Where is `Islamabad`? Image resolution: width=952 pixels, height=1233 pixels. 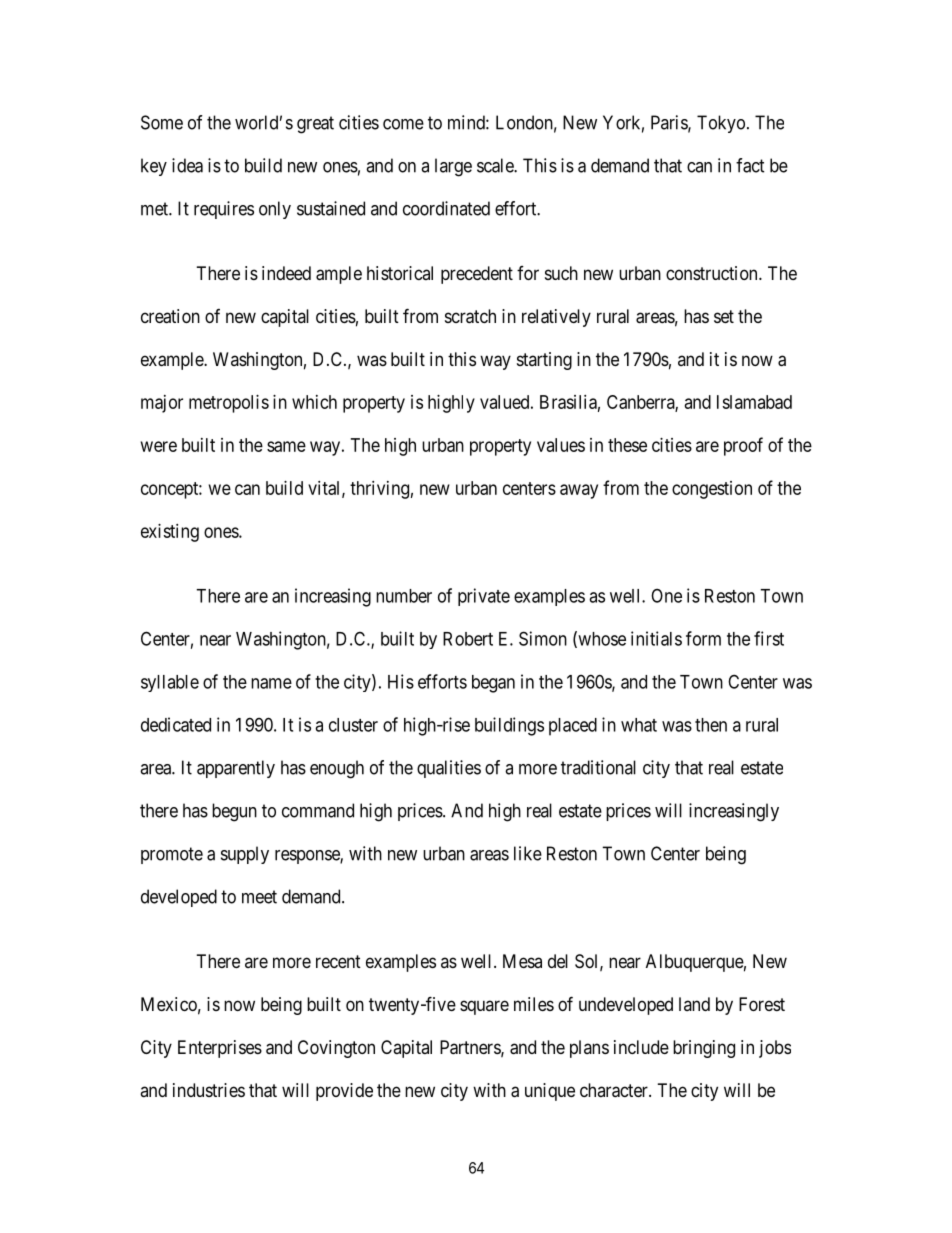
Islamabad is located at coordinates (754, 402).
